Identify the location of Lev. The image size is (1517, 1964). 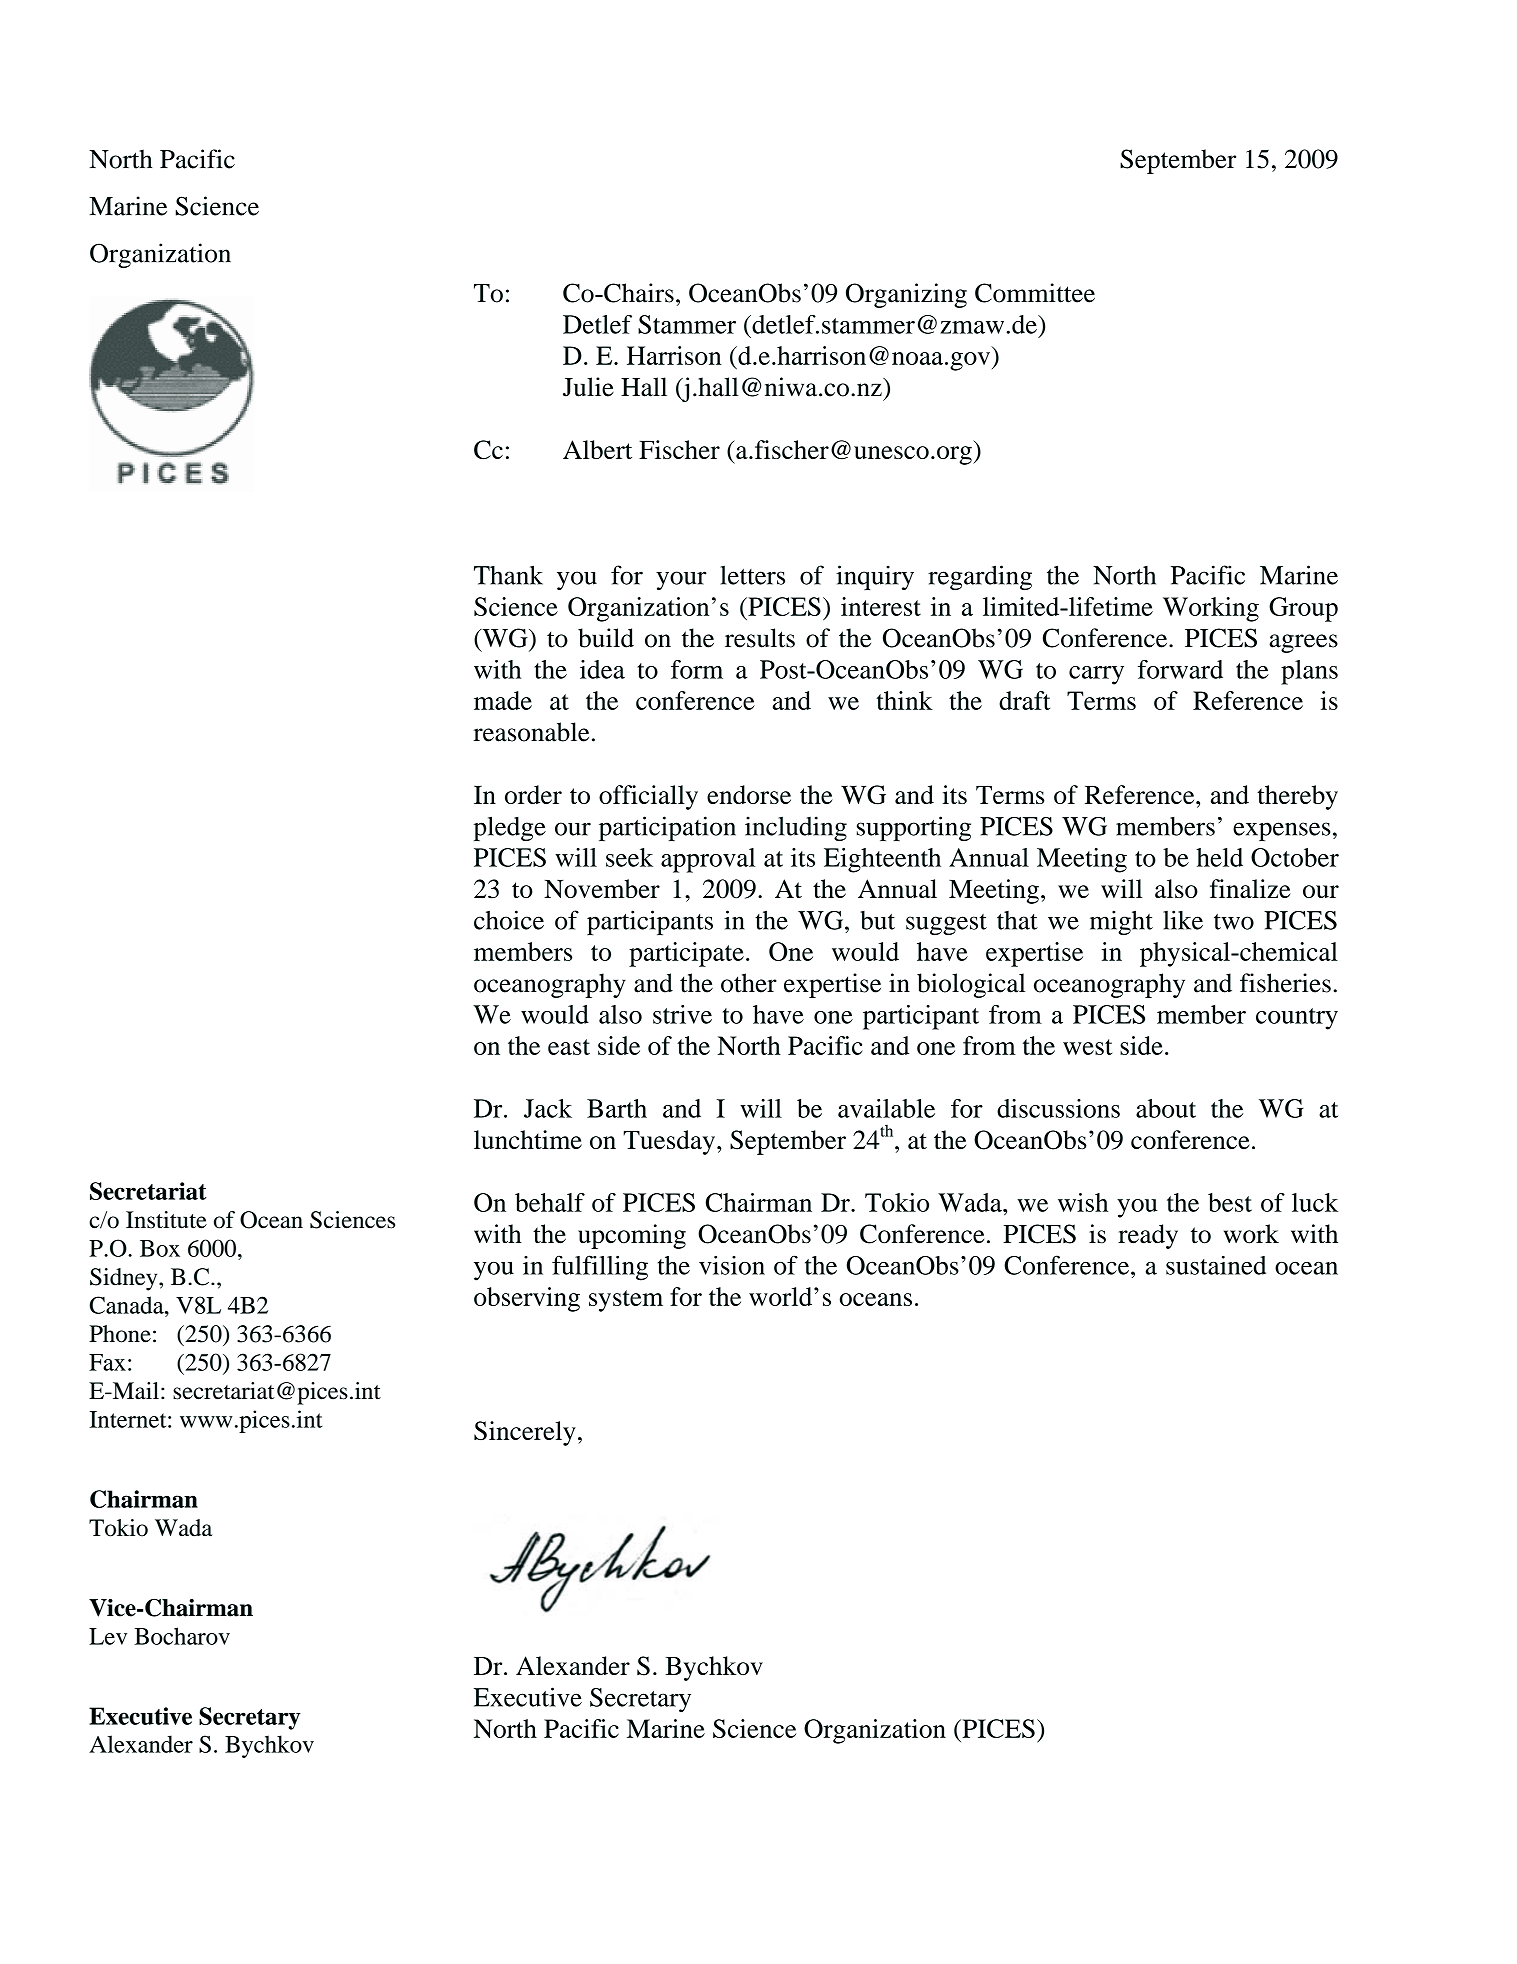
(108, 1636).
